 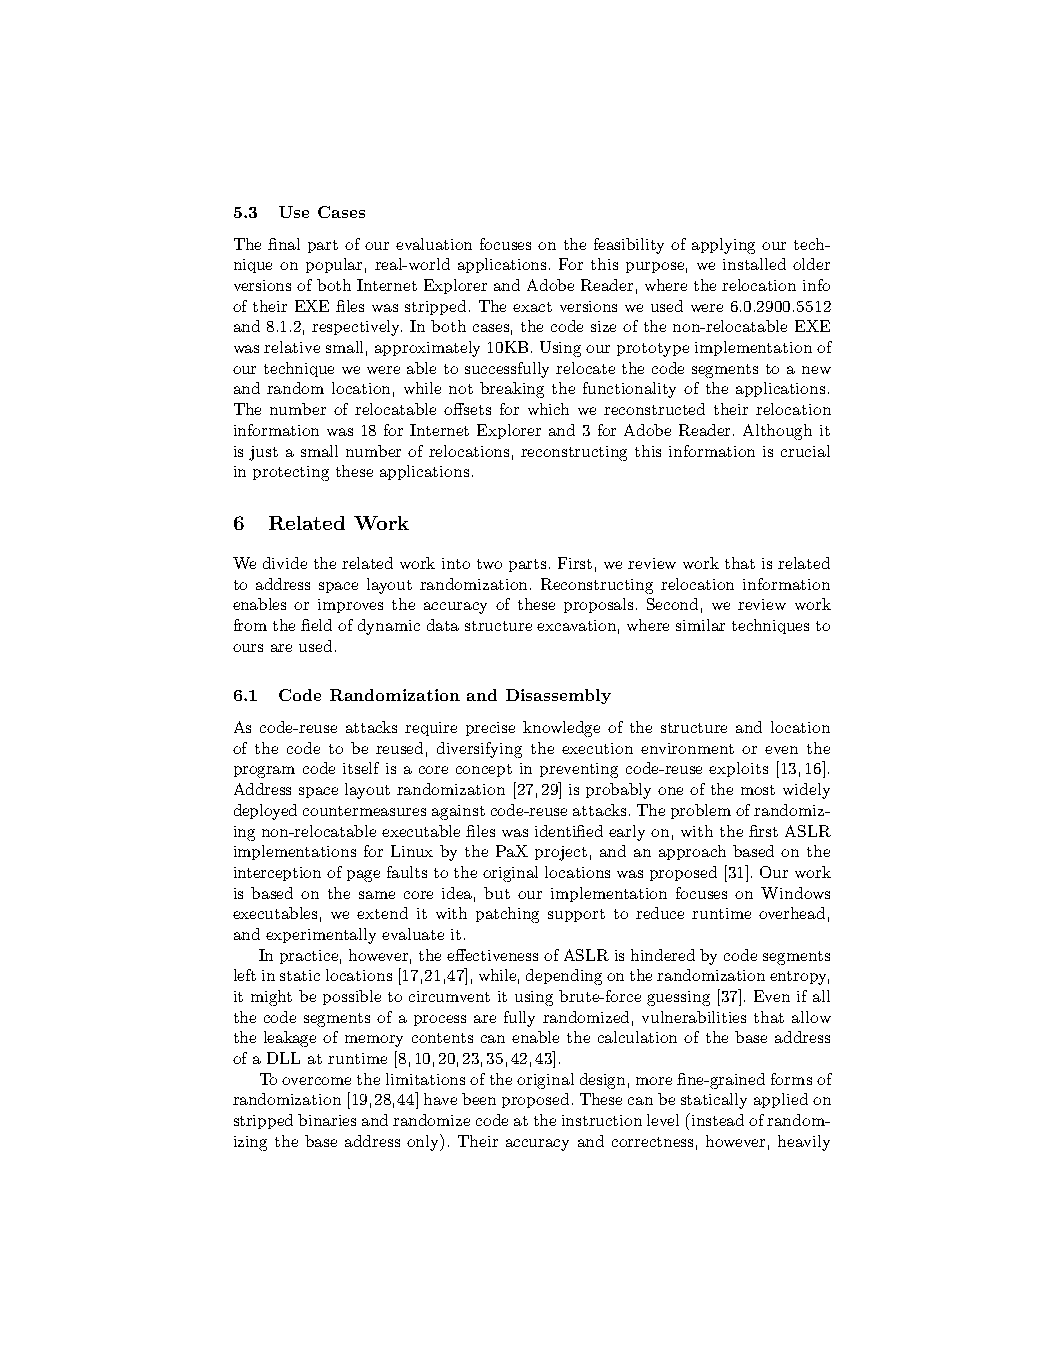 What do you see at coordinates (265, 812) in the document?
I see `deployed` at bounding box center [265, 812].
